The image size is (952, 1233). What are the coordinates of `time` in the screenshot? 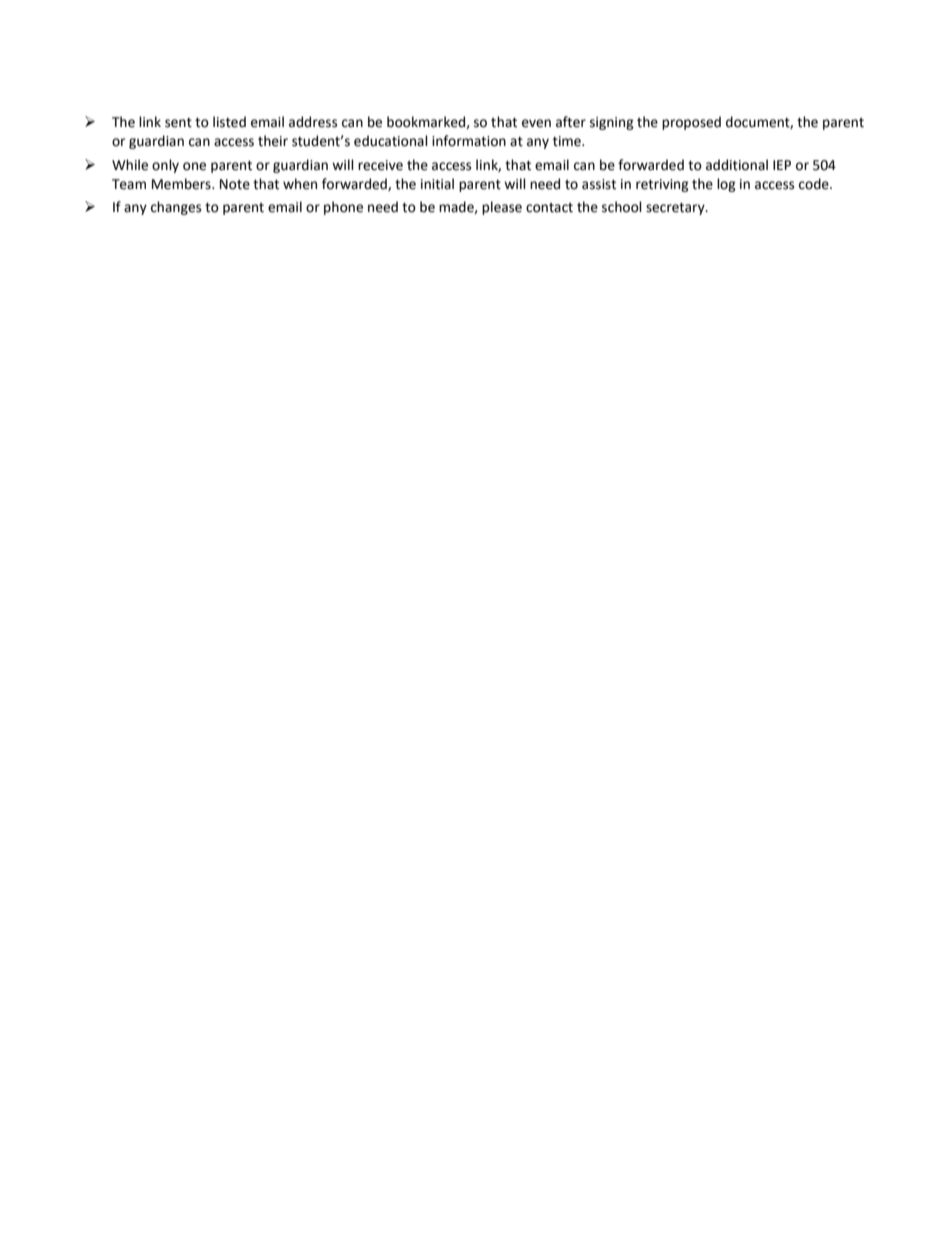 It's located at (568, 141).
